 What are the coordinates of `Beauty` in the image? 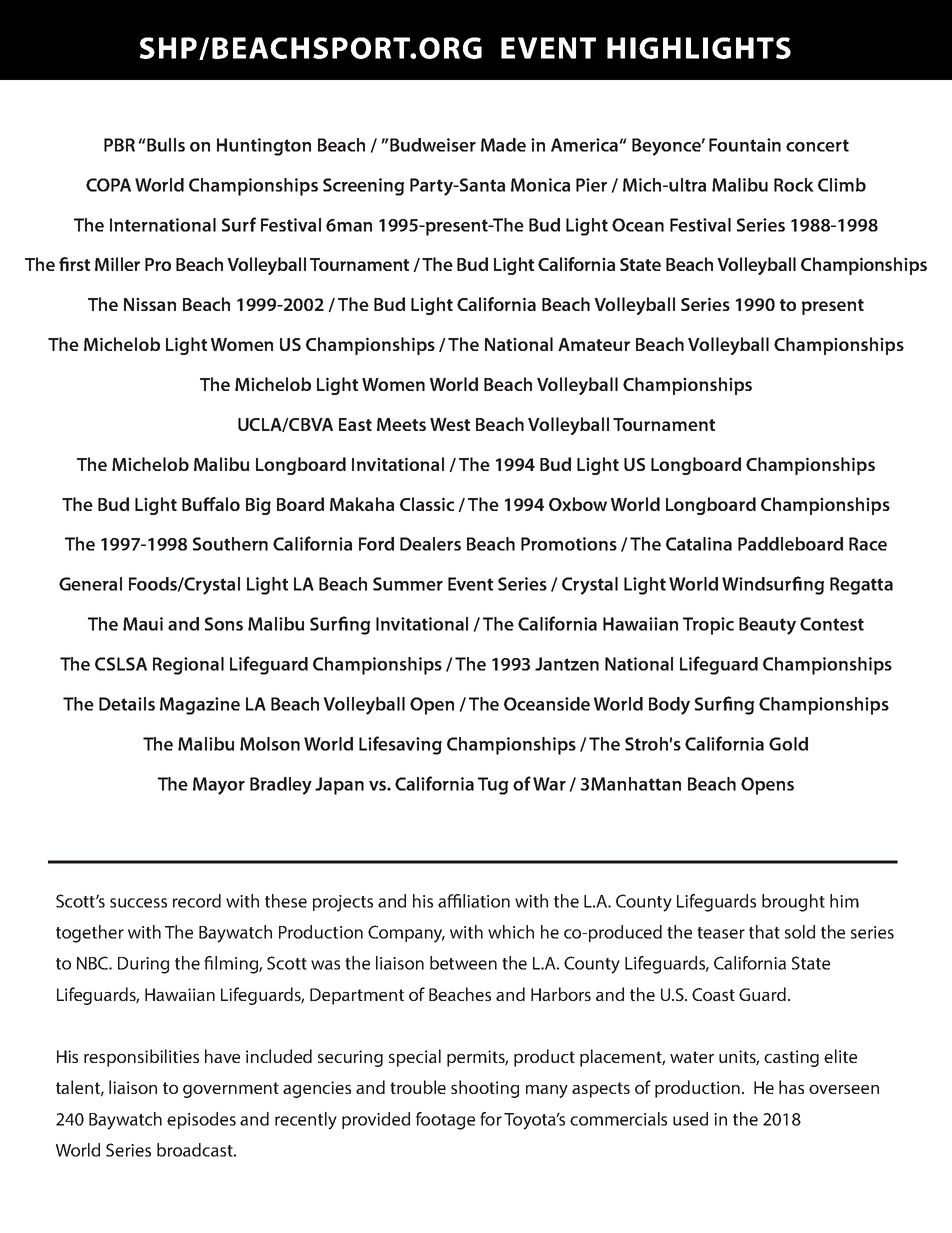 It's located at (767, 626).
